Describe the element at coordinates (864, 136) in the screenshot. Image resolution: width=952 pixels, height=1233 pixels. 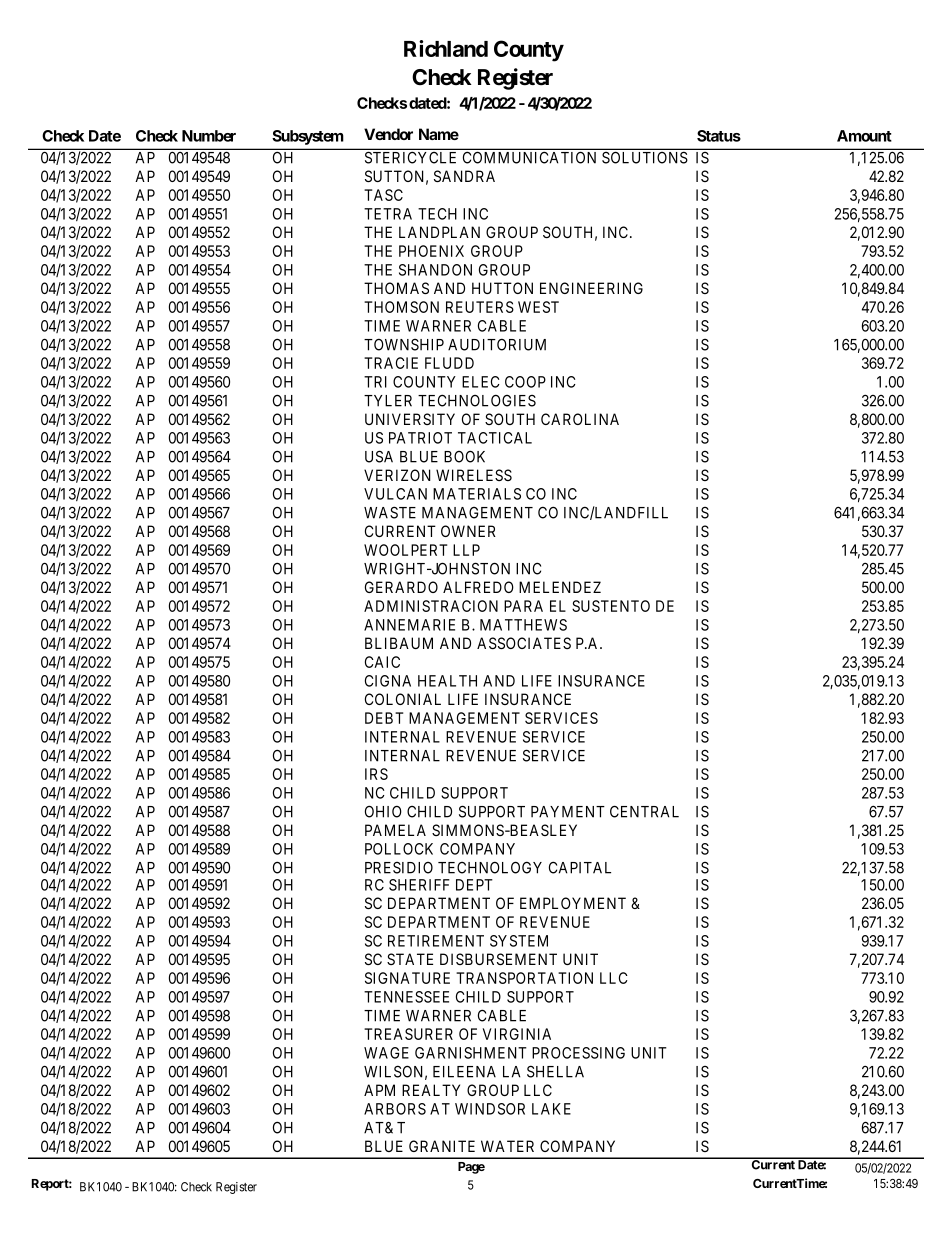
I see `Amount` at that location.
